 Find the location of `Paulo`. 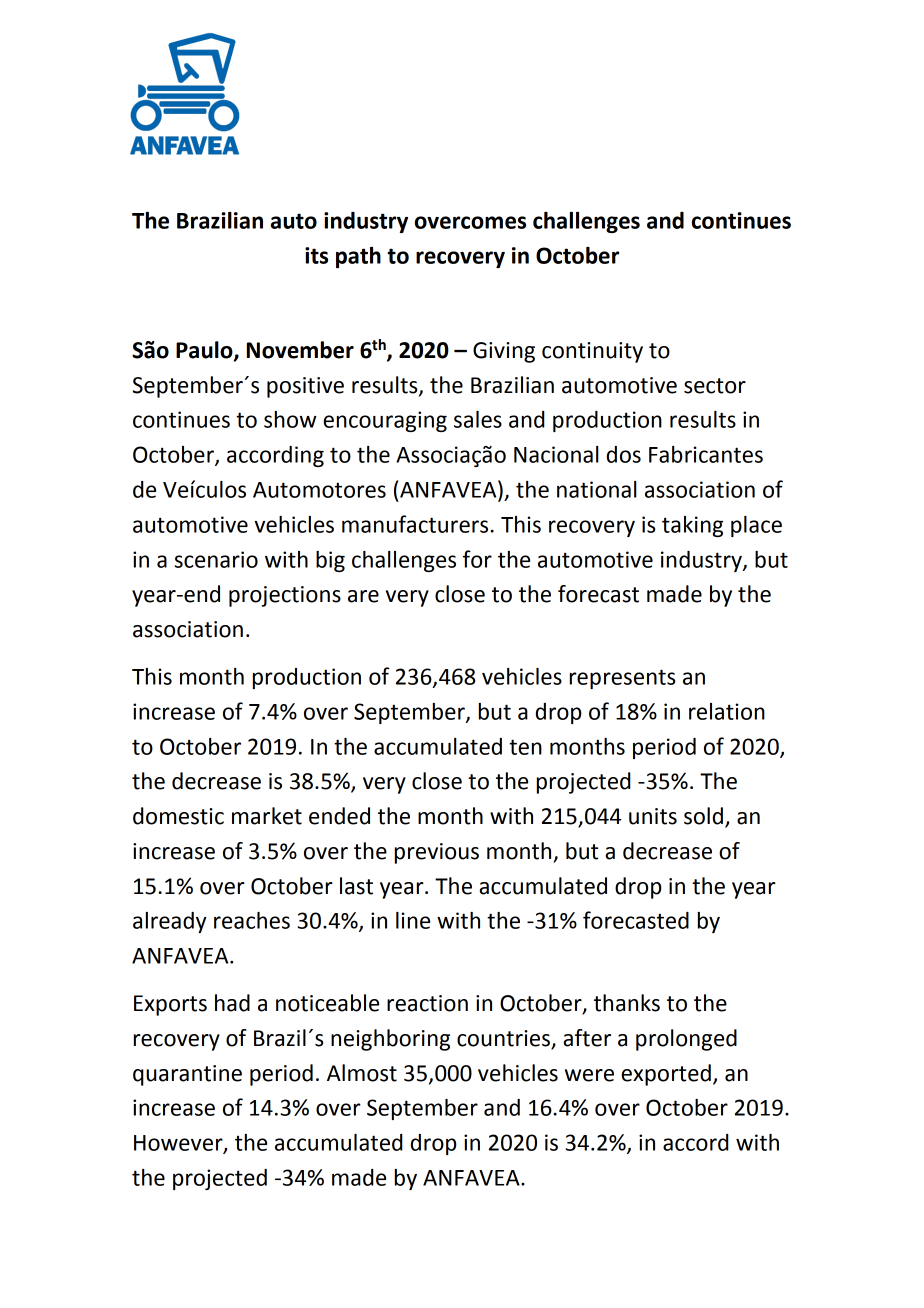

Paulo is located at coordinates (205, 351).
